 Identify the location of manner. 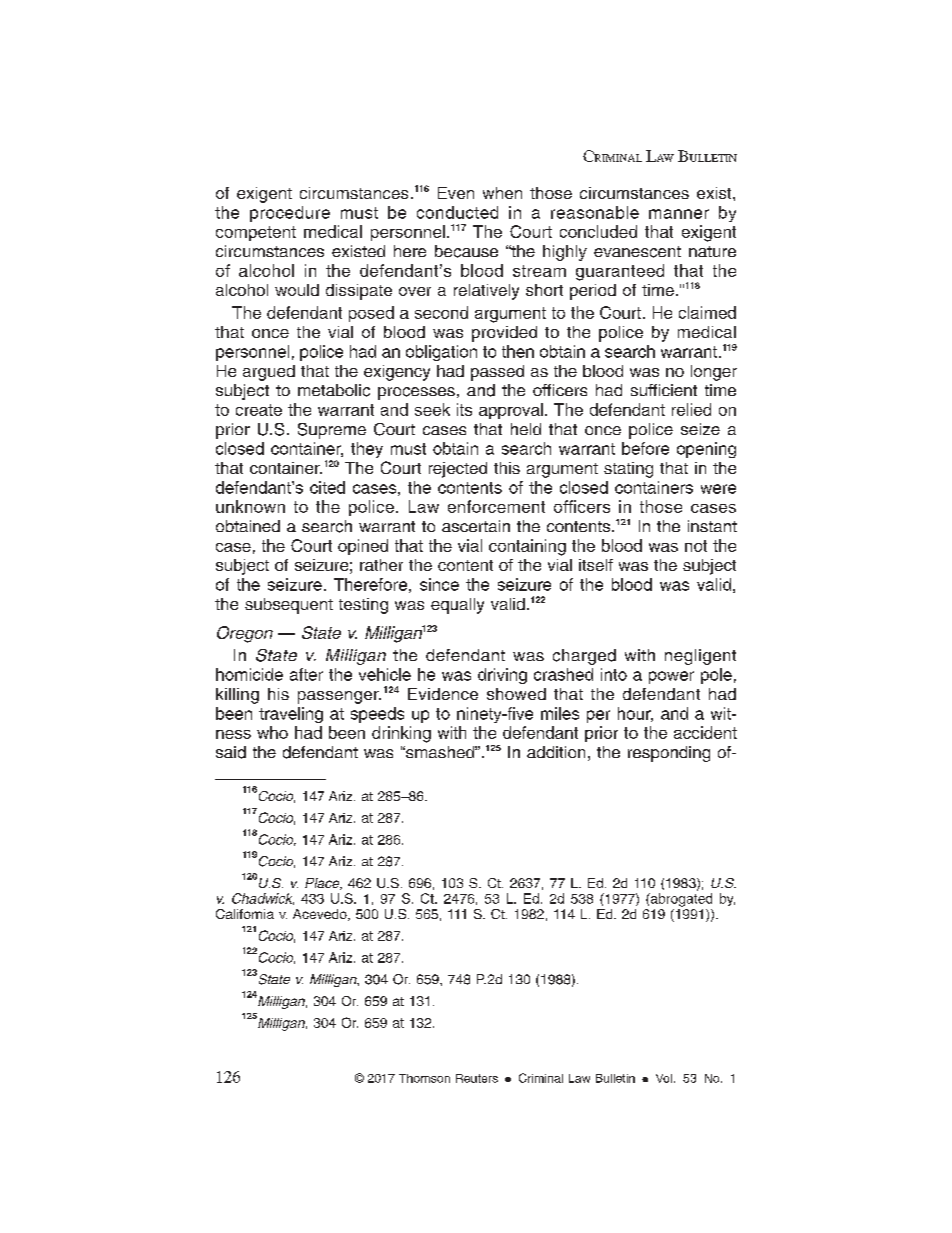
(679, 214).
